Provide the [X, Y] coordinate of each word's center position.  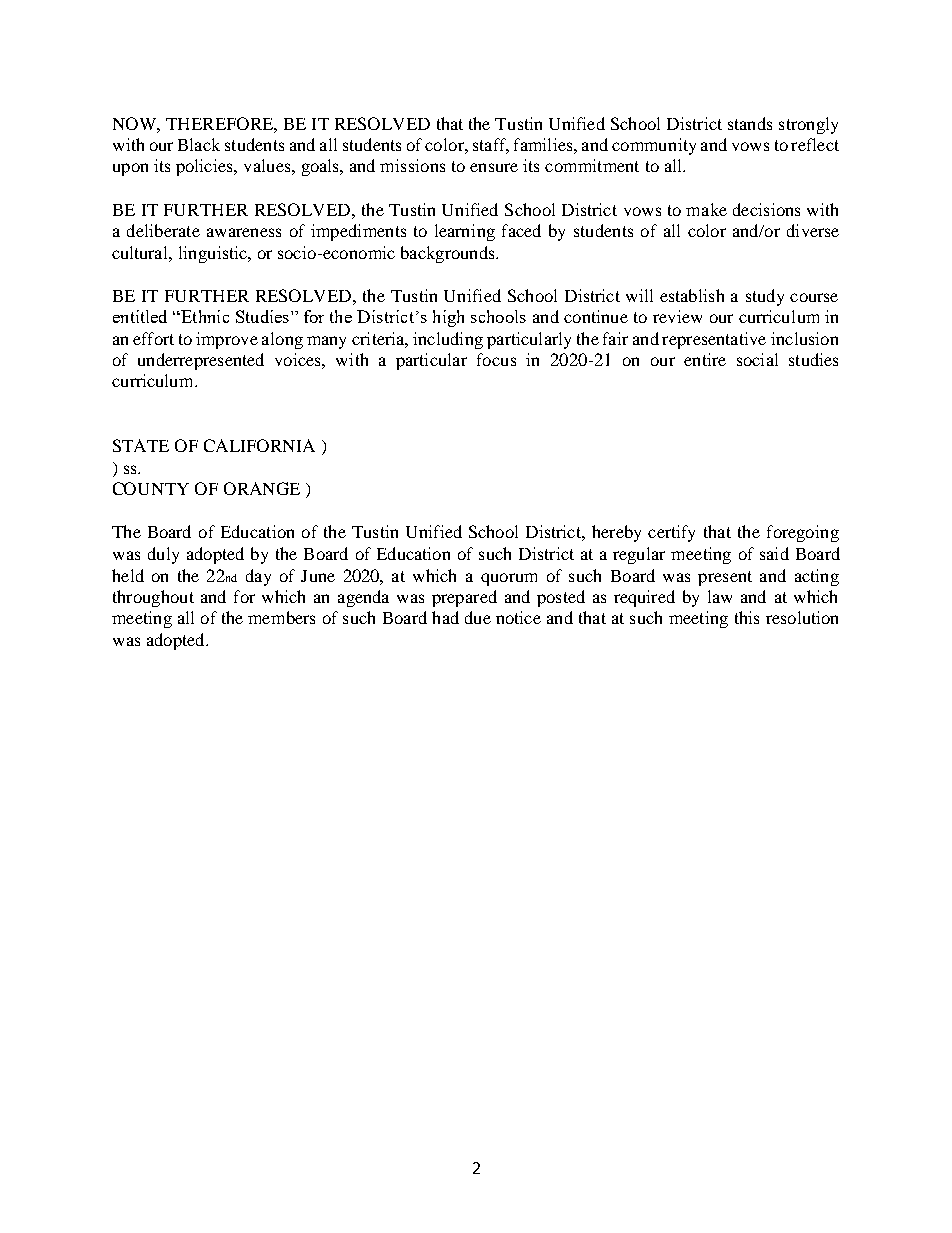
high [448, 318]
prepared [464, 598]
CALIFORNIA [259, 445]
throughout [153, 598]
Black [199, 144]
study [765, 297]
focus [496, 359]
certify [671, 533]
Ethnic [204, 316]
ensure [494, 167]
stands [750, 123]
